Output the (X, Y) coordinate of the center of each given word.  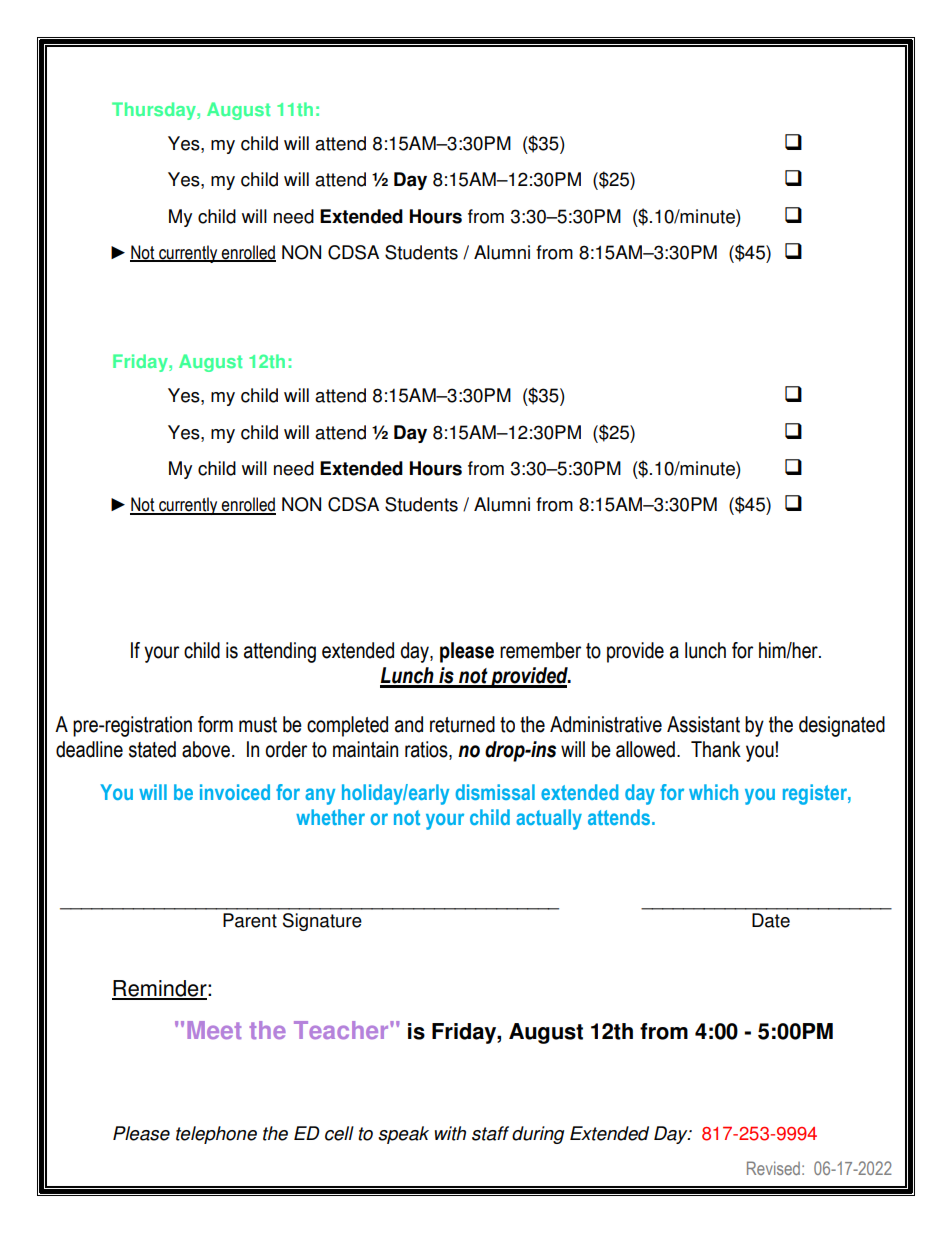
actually (549, 819)
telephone (216, 1135)
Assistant (703, 724)
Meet (214, 1030)
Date (771, 920)
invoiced (235, 792)
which (713, 792)
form (215, 724)
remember (540, 650)
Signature (322, 922)
